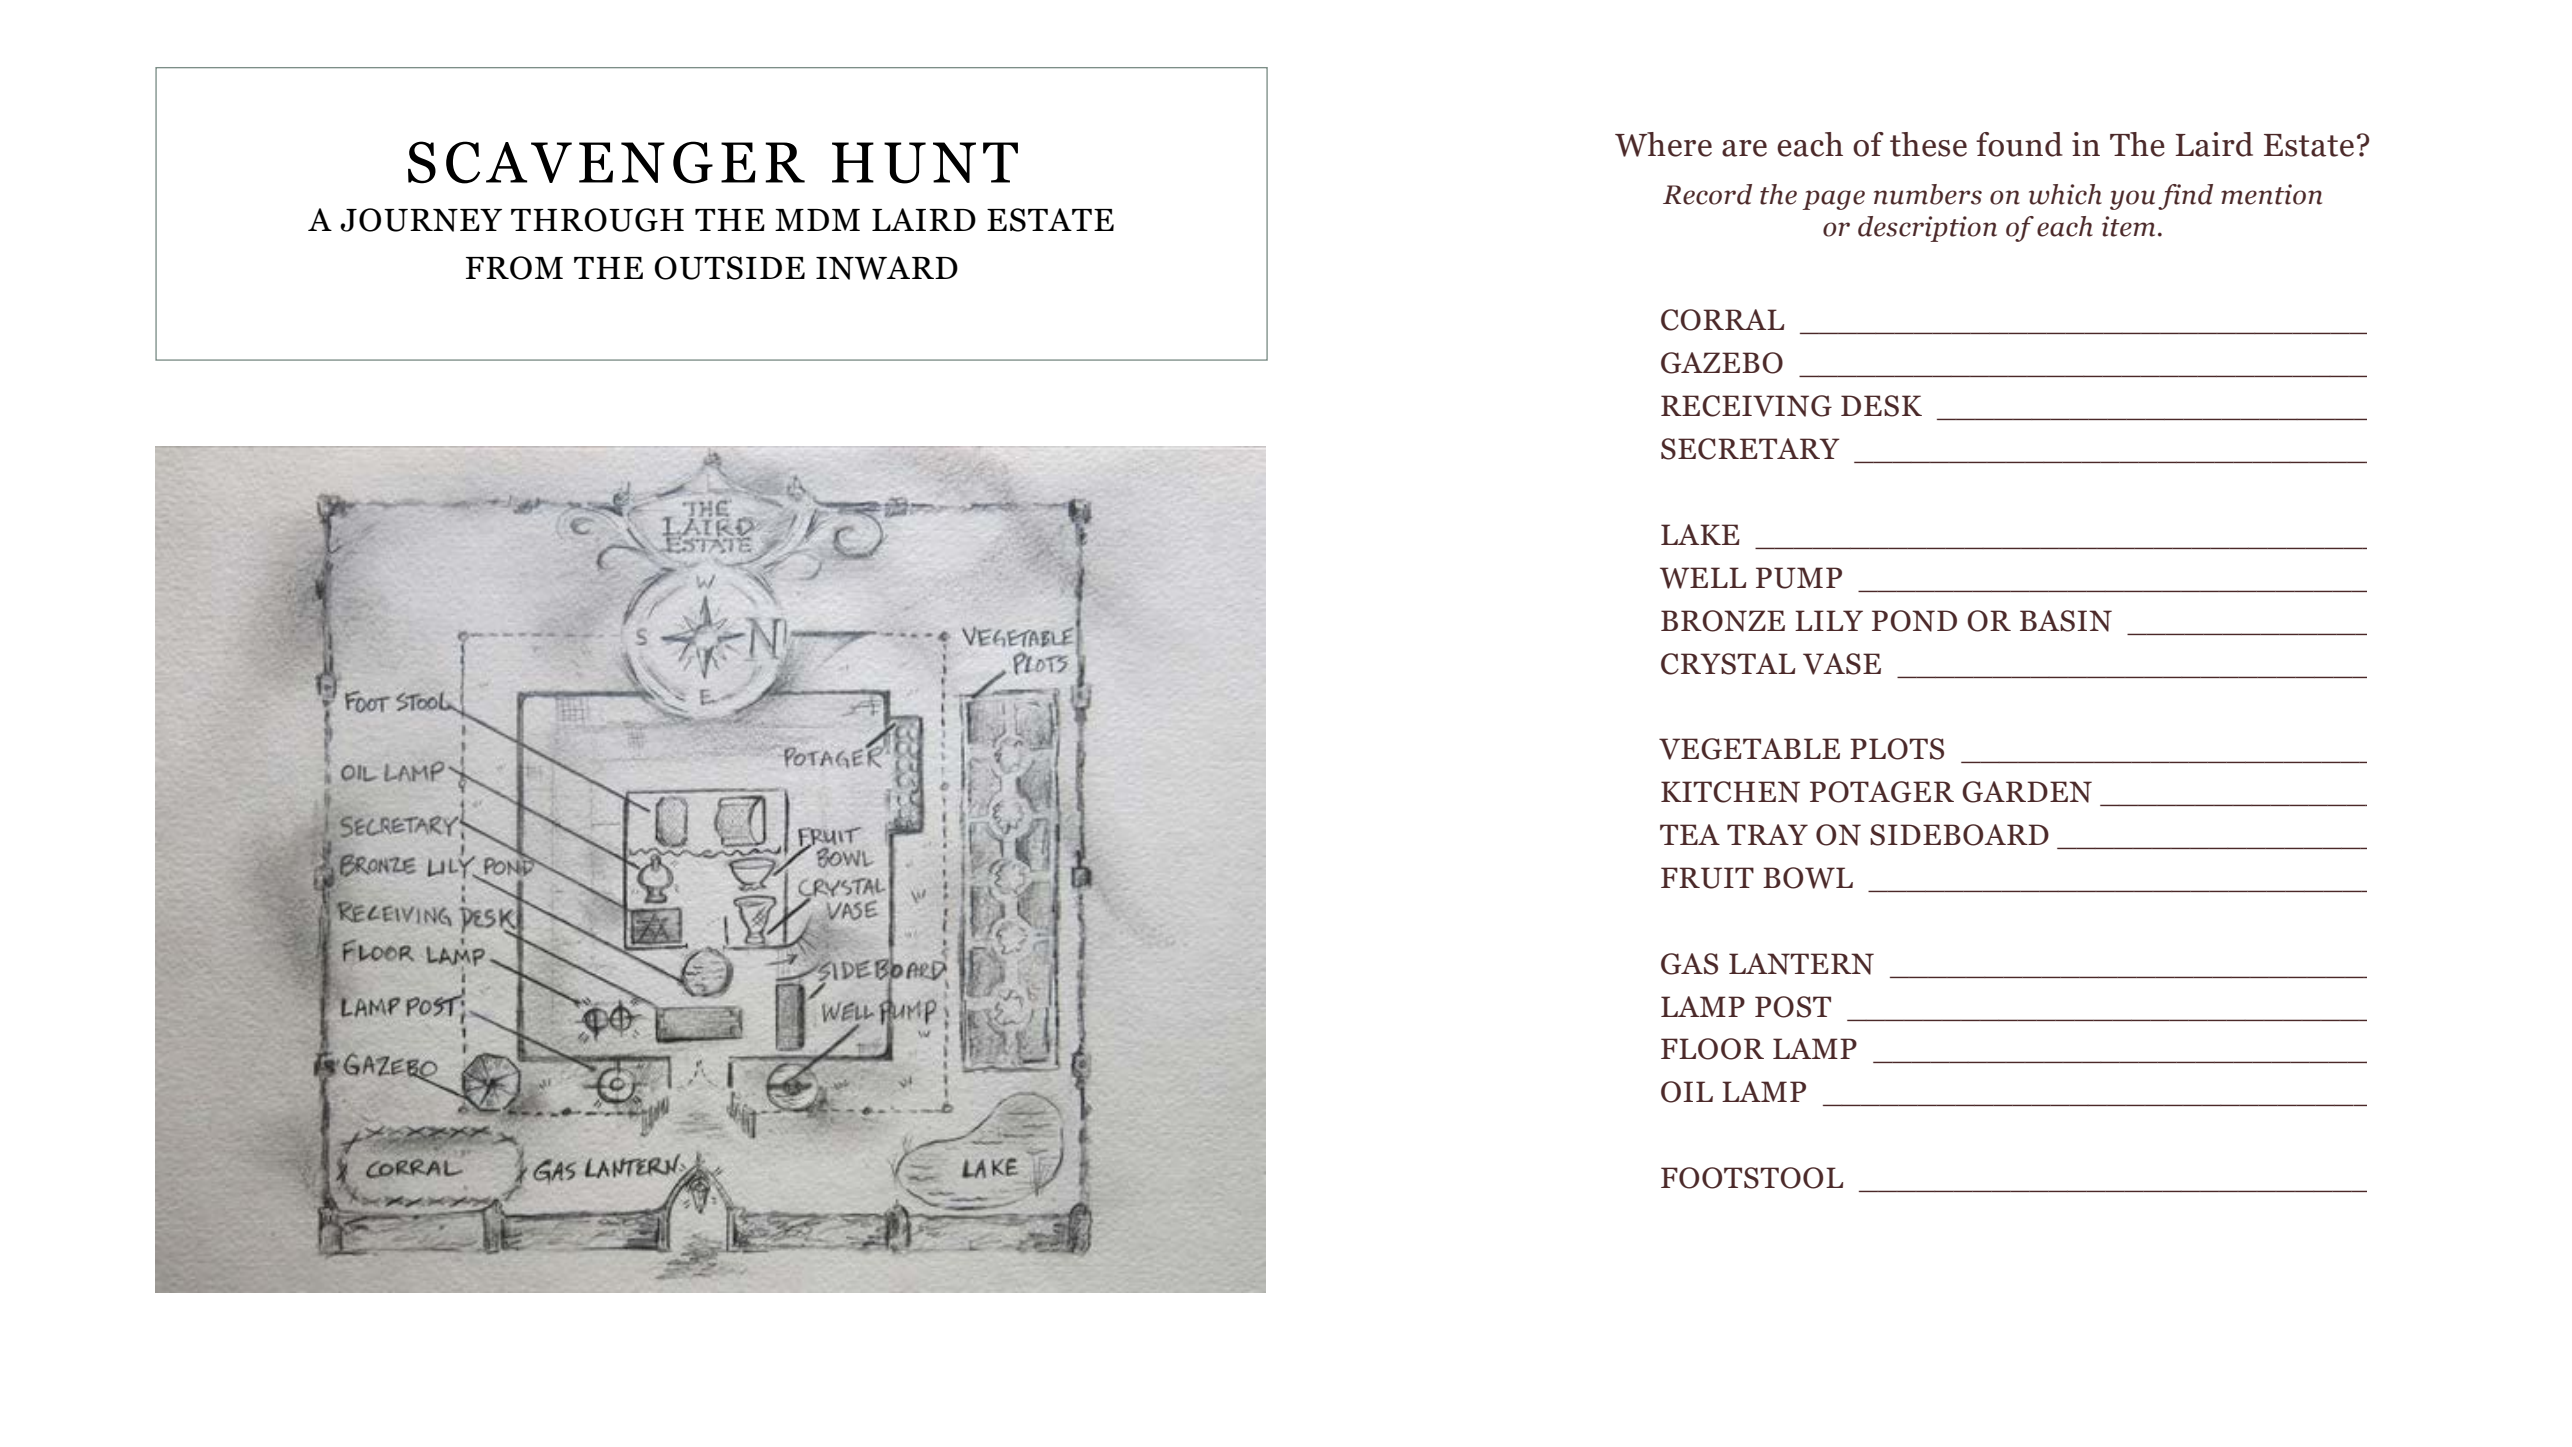 This page has height=1447, width=2572. Describe the element at coordinates (1793, 1007) in the page. I see `POST` at that location.
